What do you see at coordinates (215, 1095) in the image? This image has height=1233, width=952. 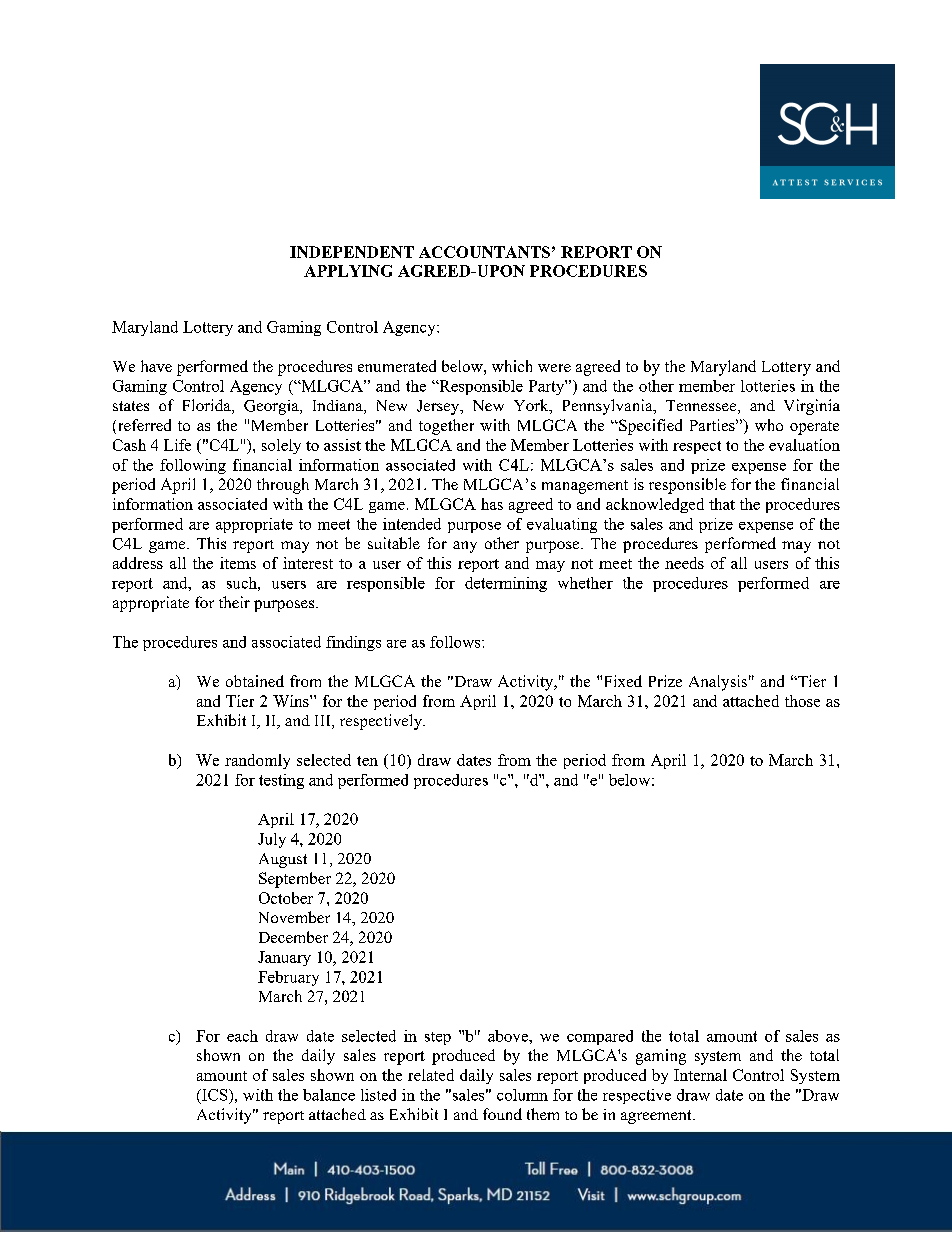 I see `ICS` at bounding box center [215, 1095].
